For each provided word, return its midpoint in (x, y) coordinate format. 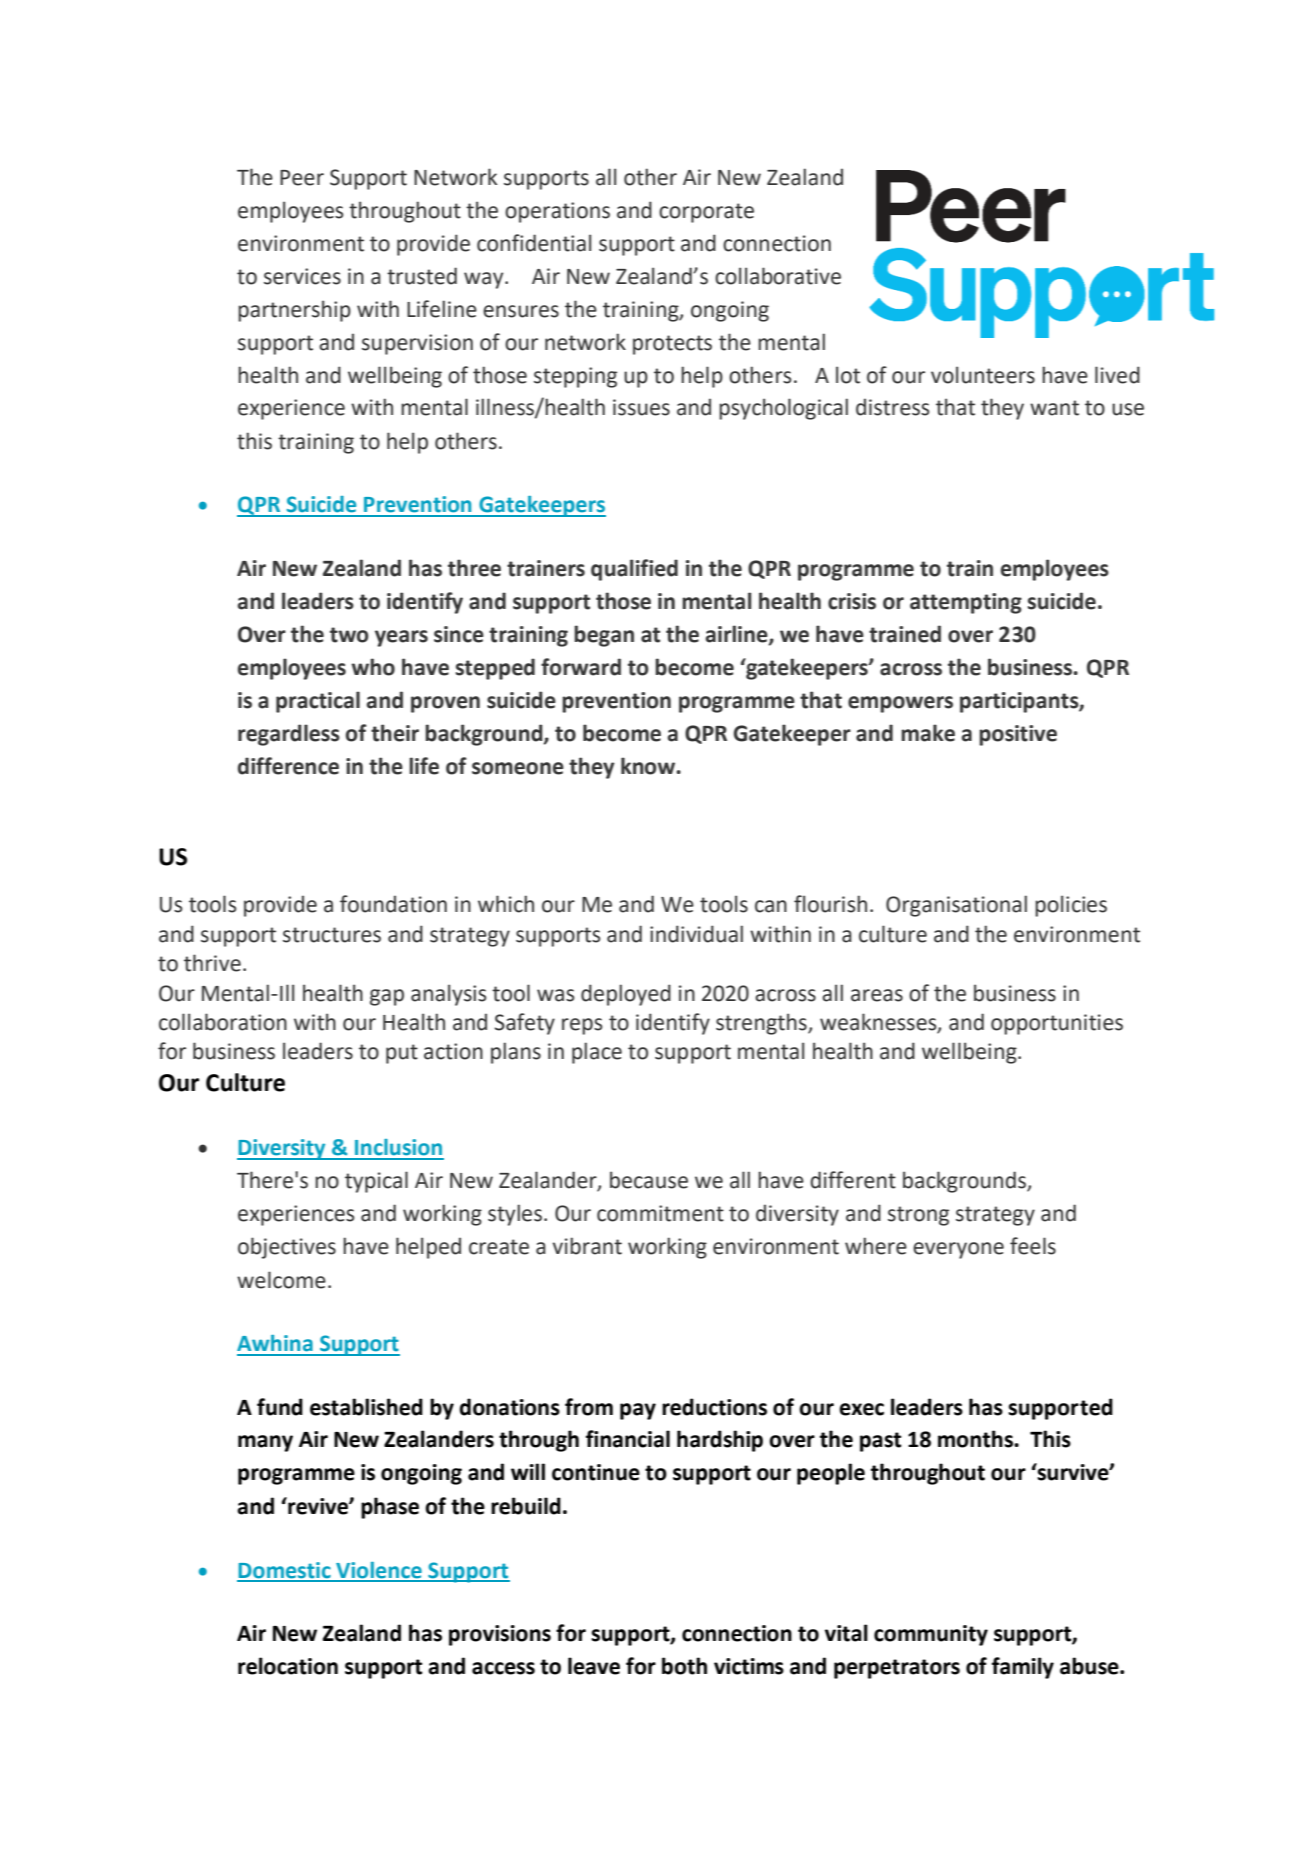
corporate (706, 213)
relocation (288, 1666)
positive (1018, 735)
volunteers (983, 375)
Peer (302, 178)
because (649, 1180)
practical (318, 702)
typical (376, 1182)
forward (581, 667)
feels (1033, 1246)
